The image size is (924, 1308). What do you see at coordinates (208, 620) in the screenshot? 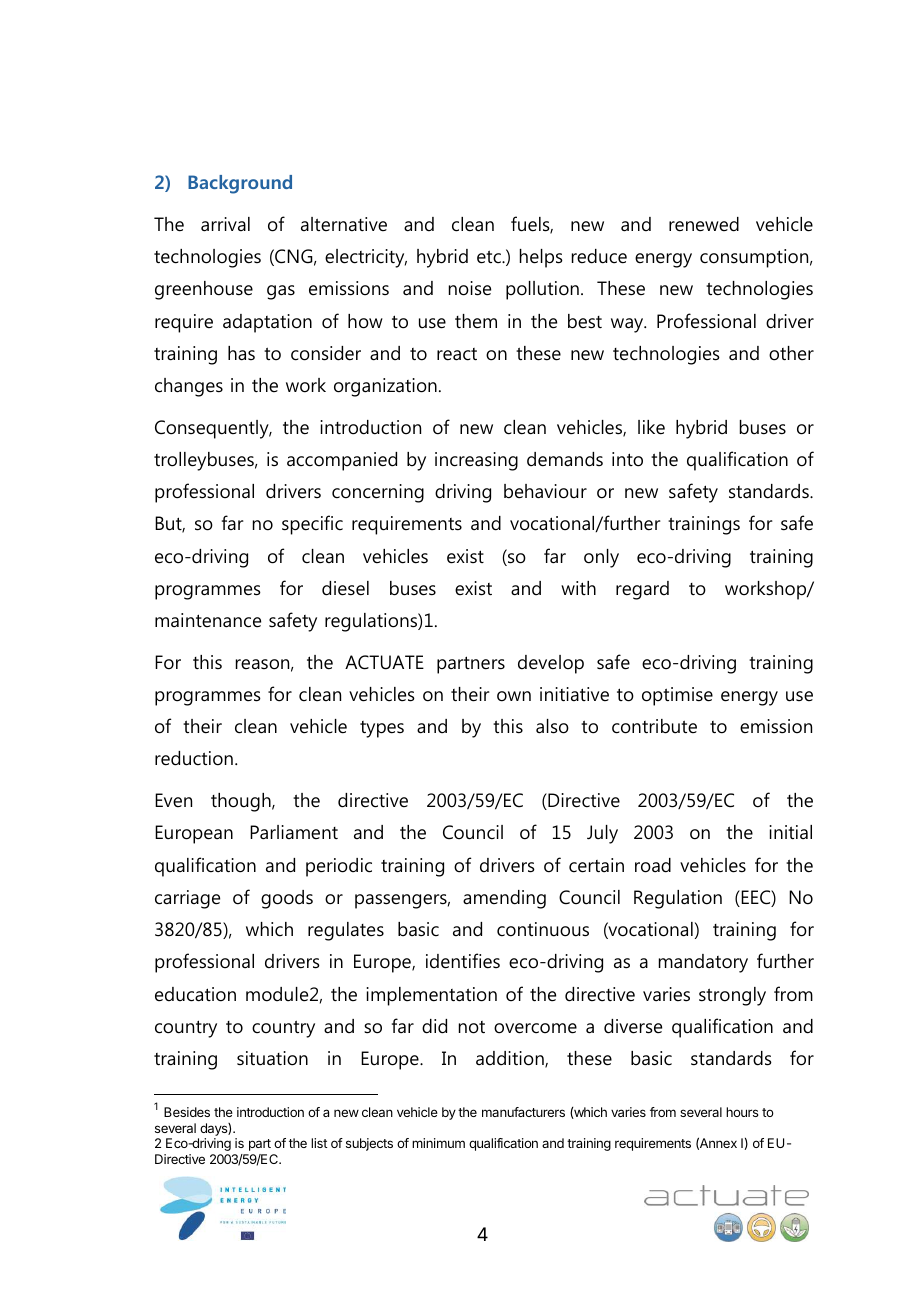
I see `maintenance` at bounding box center [208, 620].
